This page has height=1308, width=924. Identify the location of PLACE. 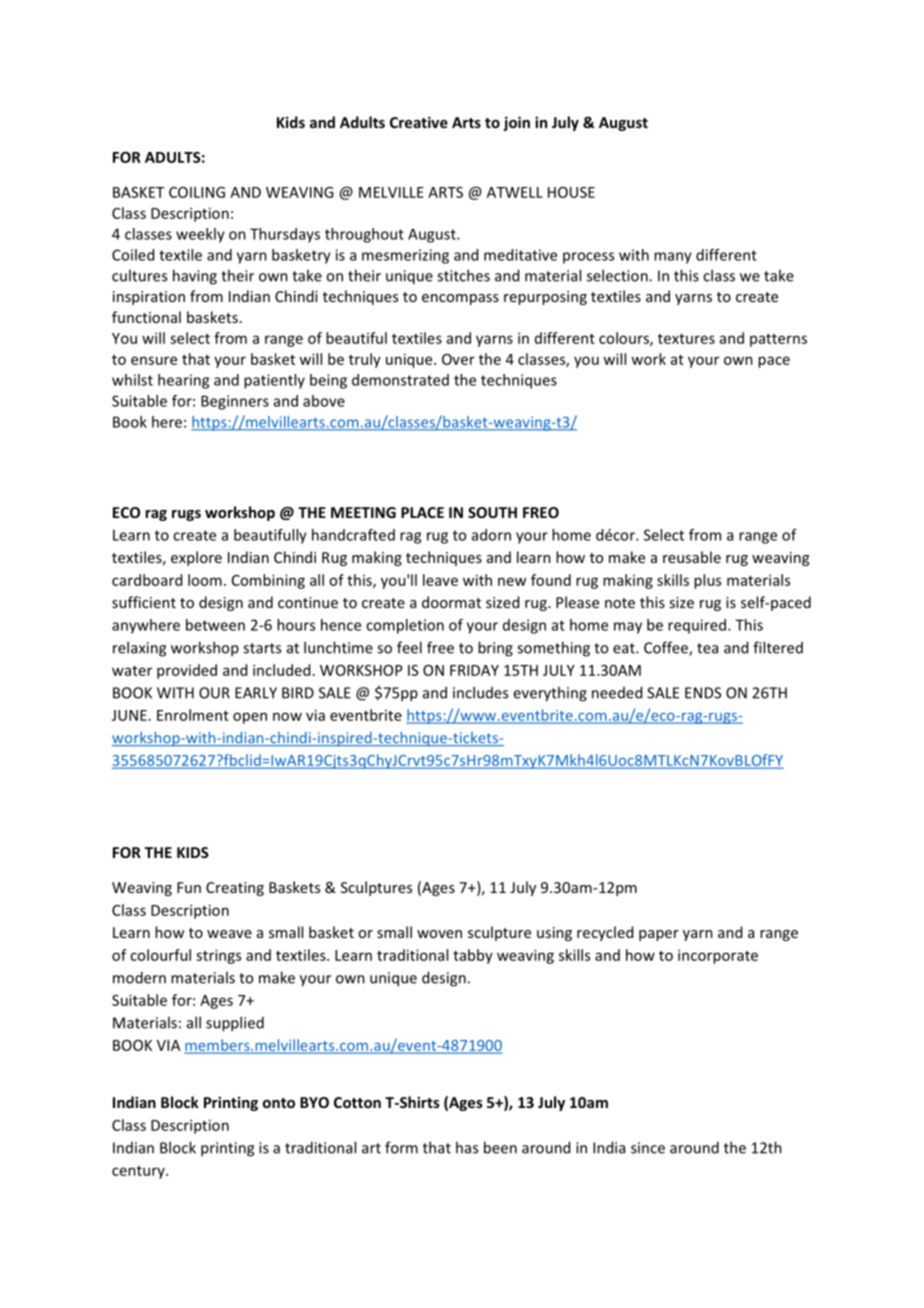
(422, 512).
